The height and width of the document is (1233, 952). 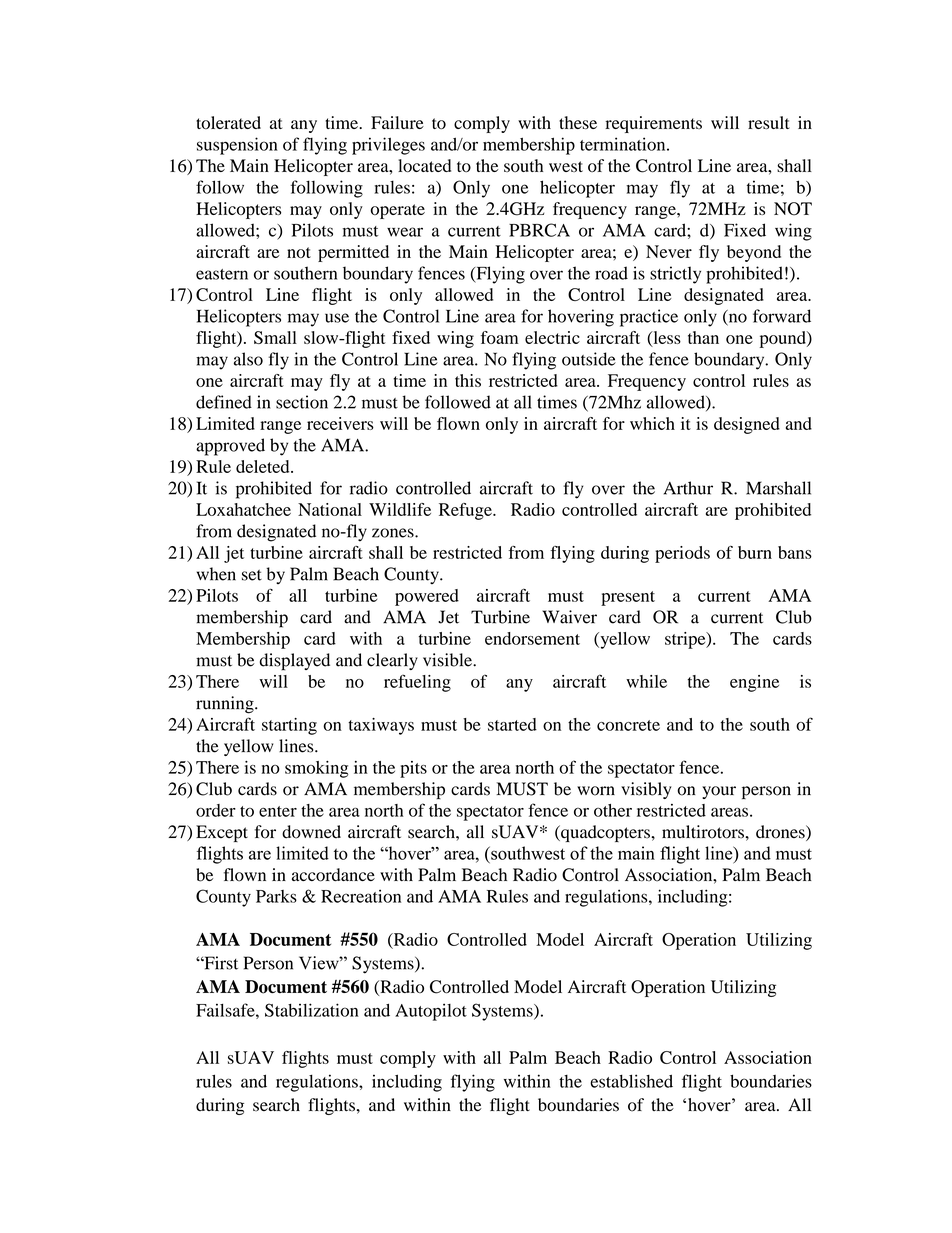 I want to click on Stabilization, so click(x=312, y=1010).
